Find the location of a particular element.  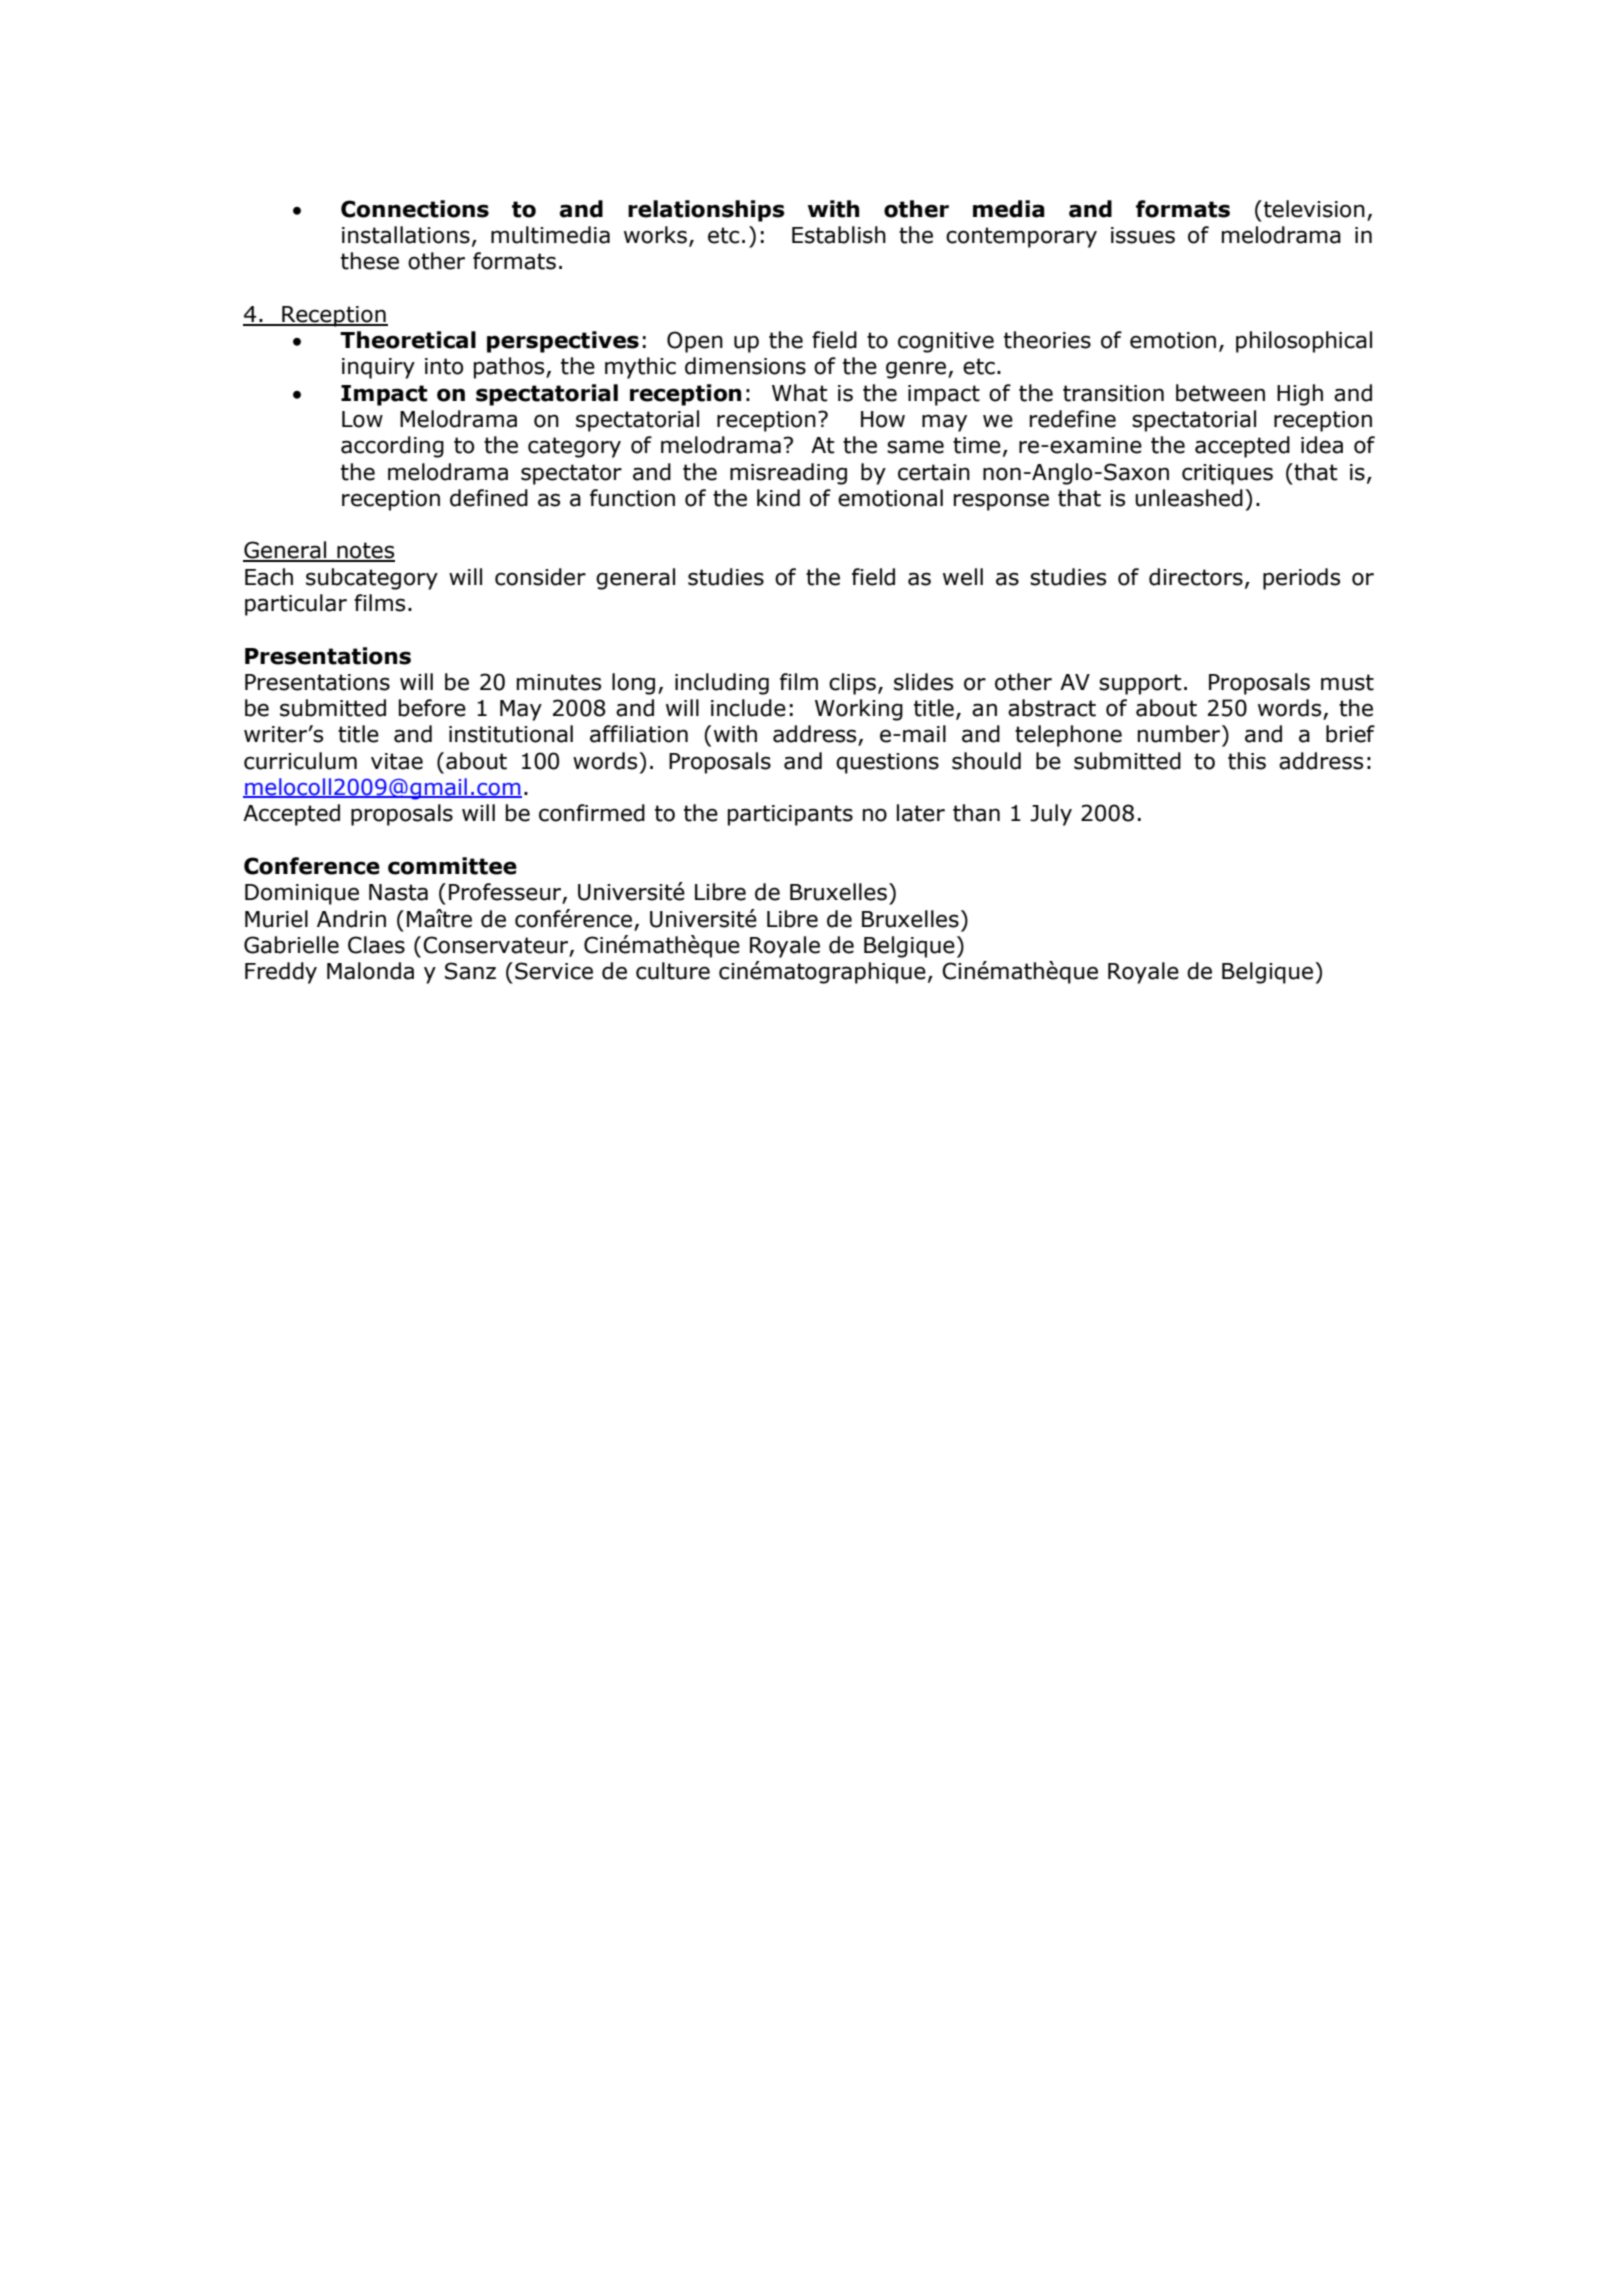

vitae is located at coordinates (397, 761).
